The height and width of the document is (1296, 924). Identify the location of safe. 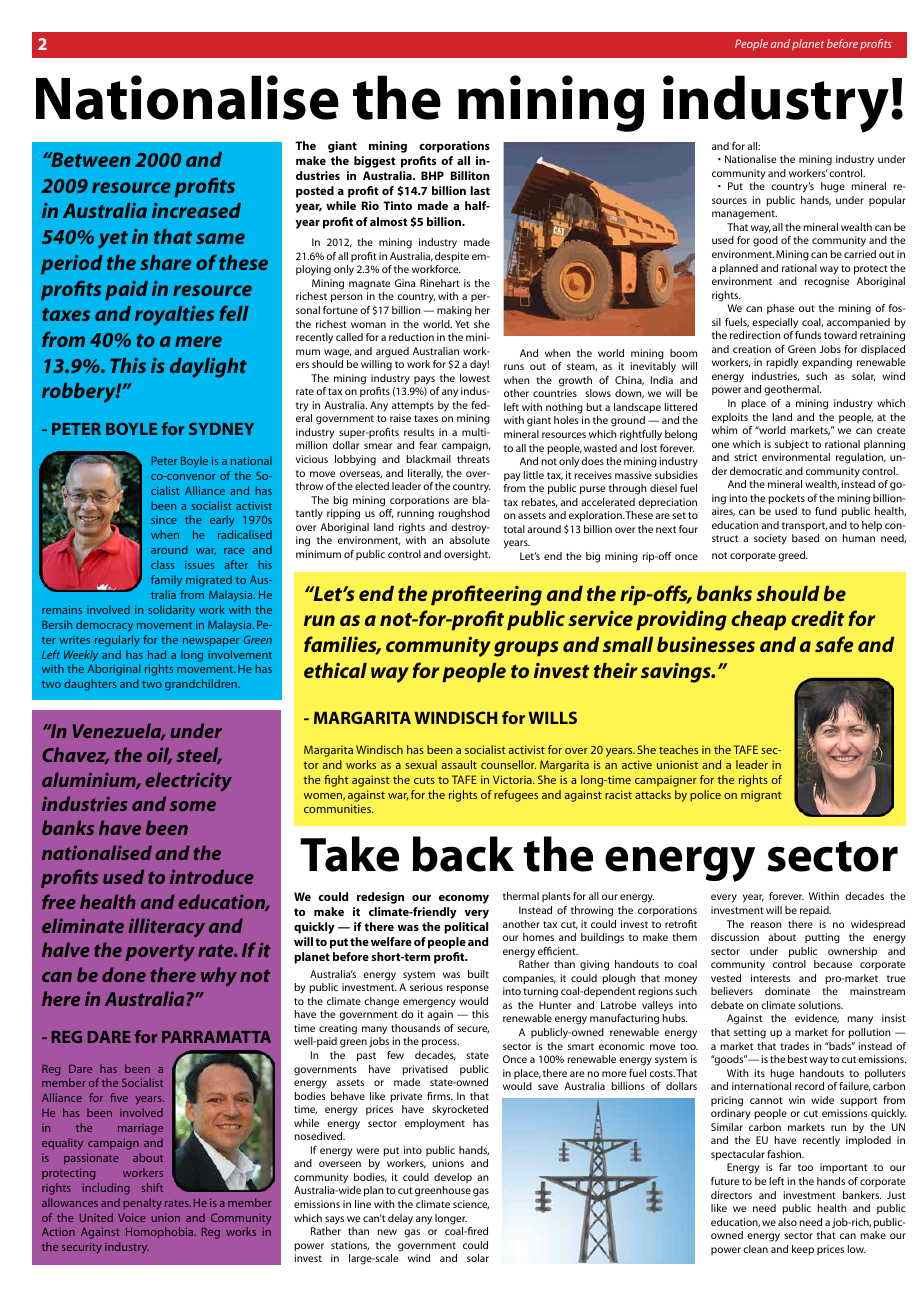
(834, 644).
